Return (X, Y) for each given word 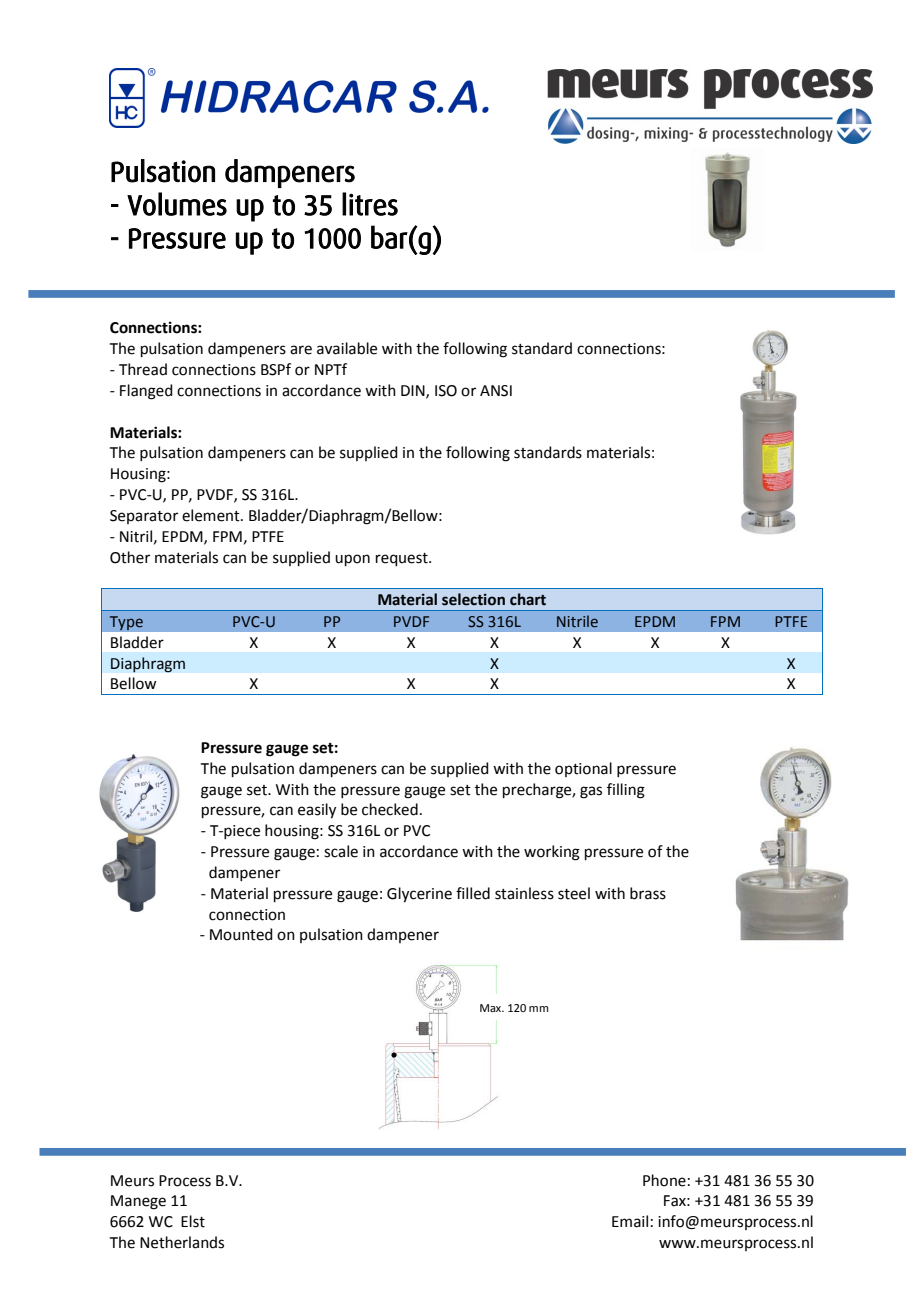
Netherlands (182, 1242)
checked (390, 809)
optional (583, 769)
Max (492, 1008)
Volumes (177, 204)
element (212, 515)
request (403, 559)
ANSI (496, 391)
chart (528, 599)
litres (370, 204)
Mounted (241, 934)
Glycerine (419, 895)
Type (126, 623)
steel (574, 893)
